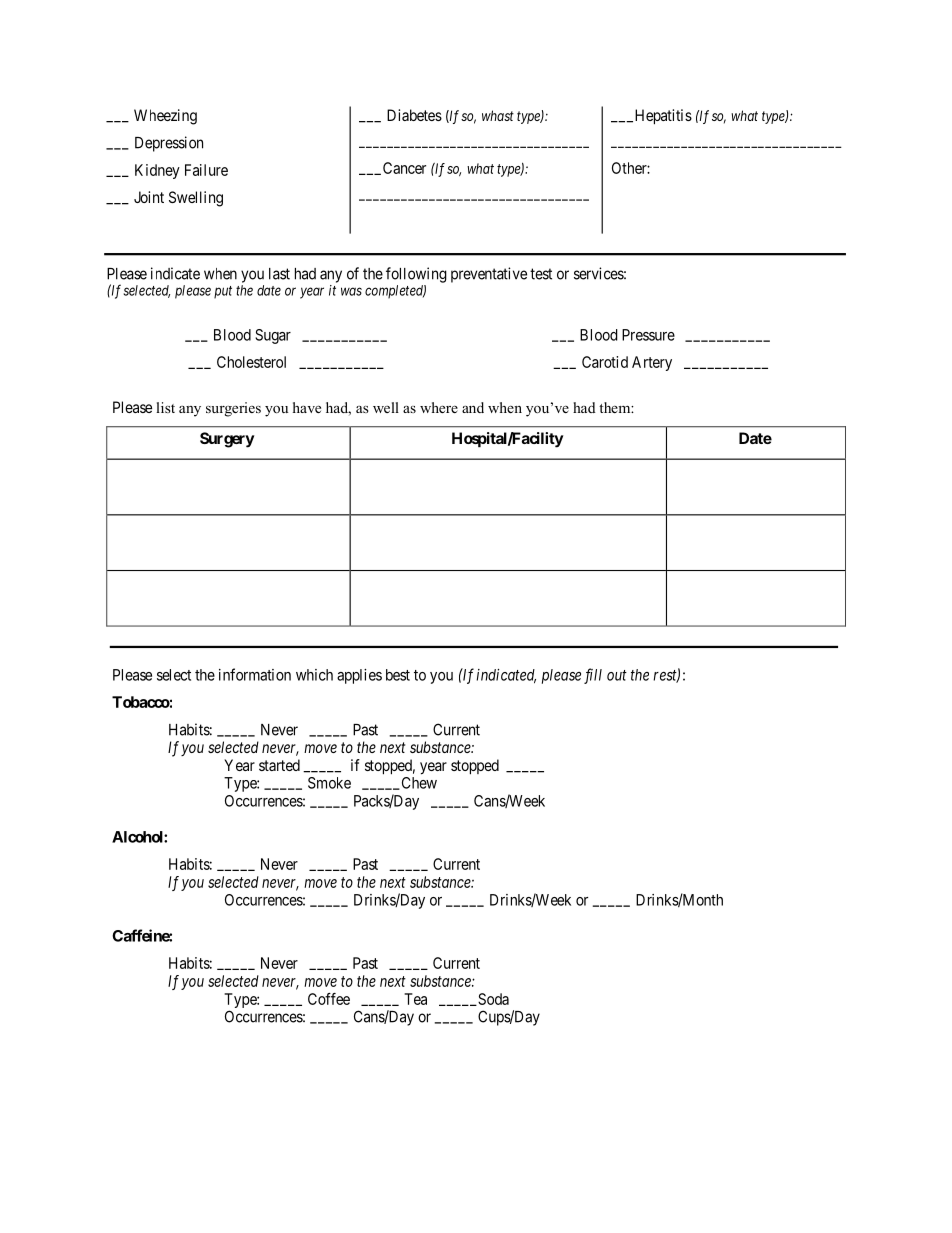 The image size is (952, 1233). I want to click on Carotid, so click(605, 362).
